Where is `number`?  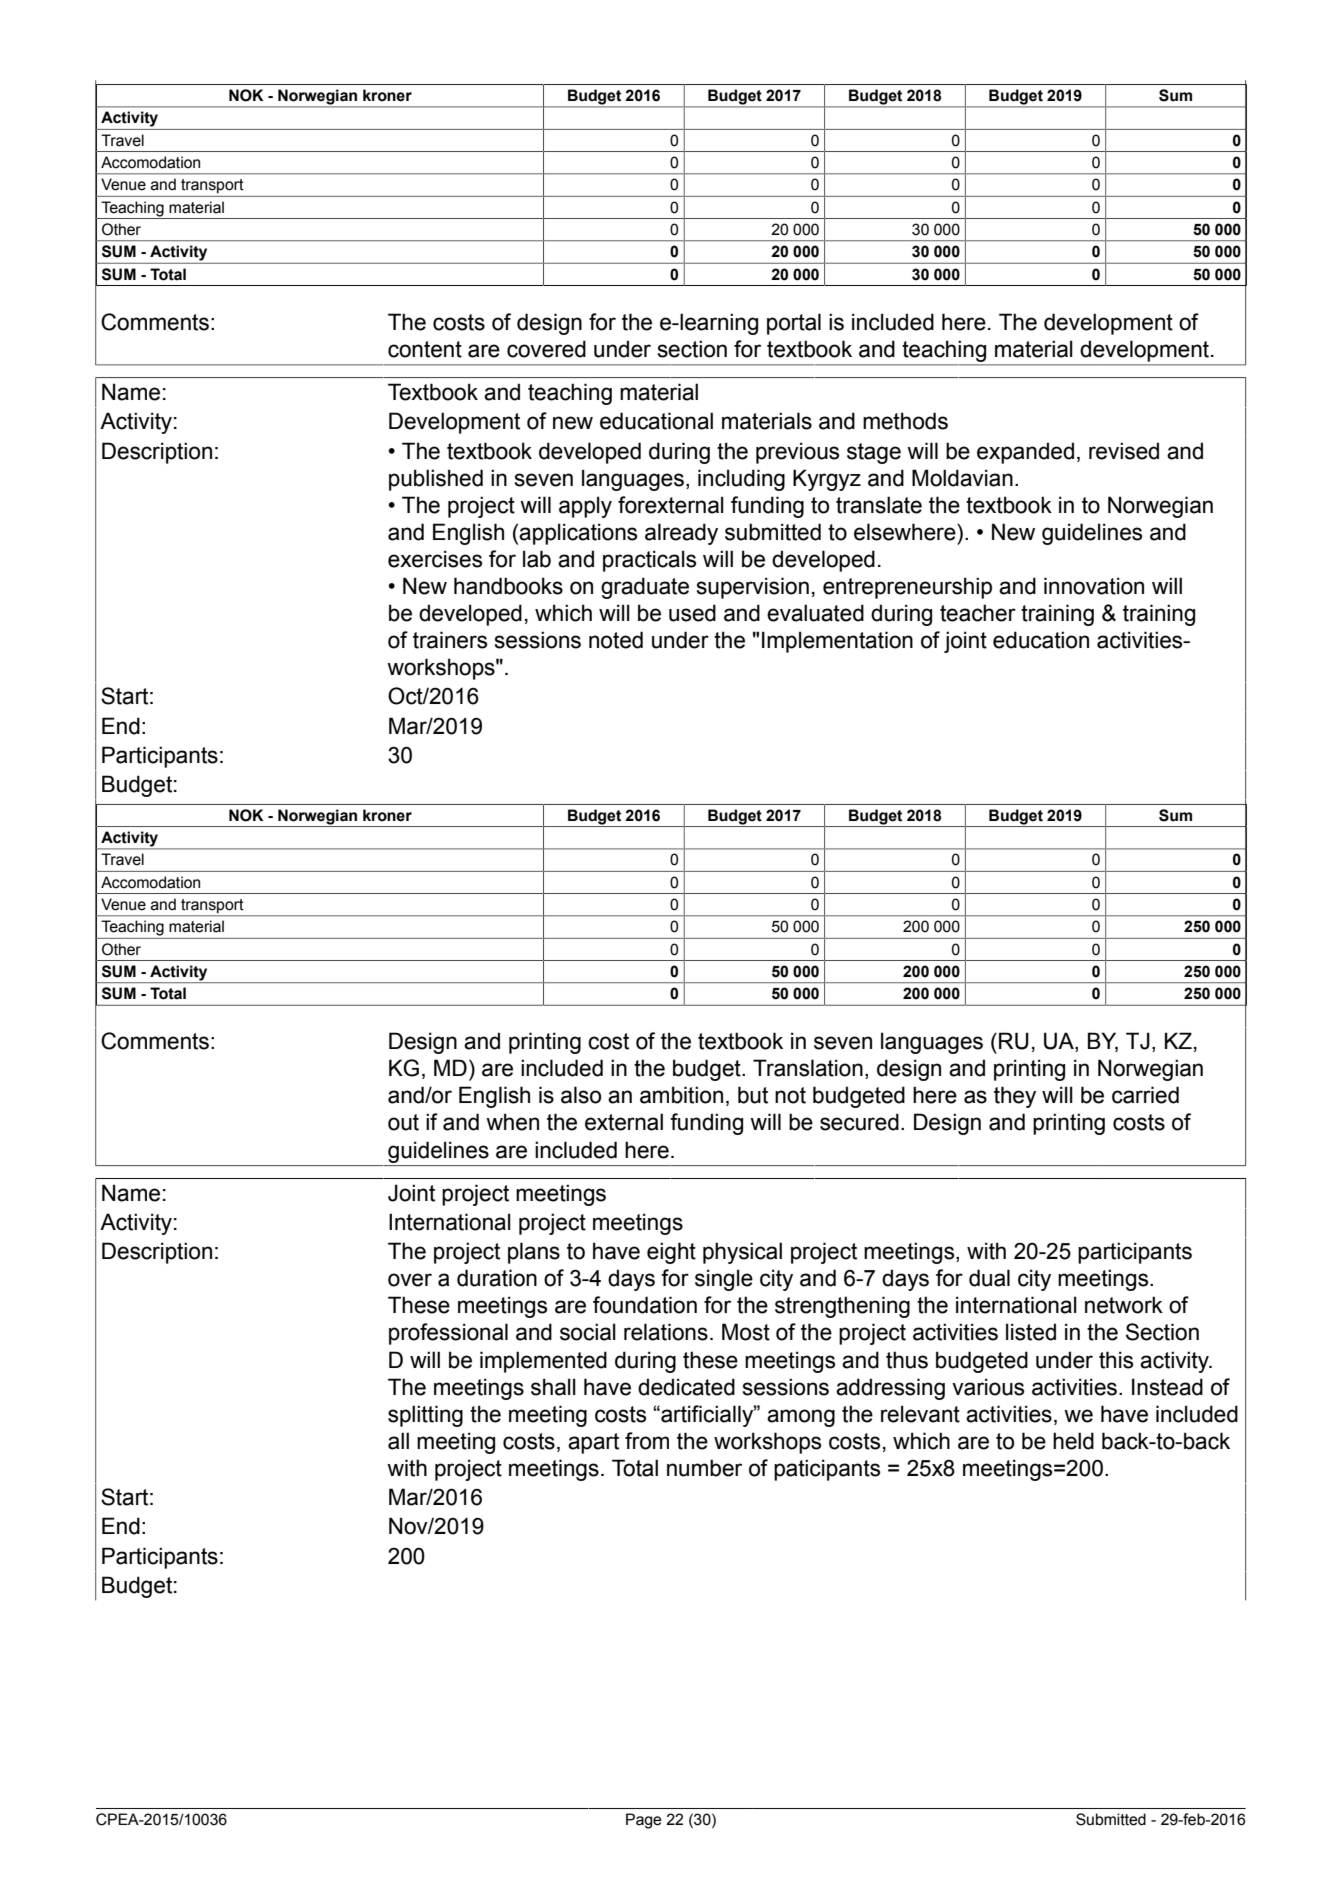 number is located at coordinates (704, 1468).
